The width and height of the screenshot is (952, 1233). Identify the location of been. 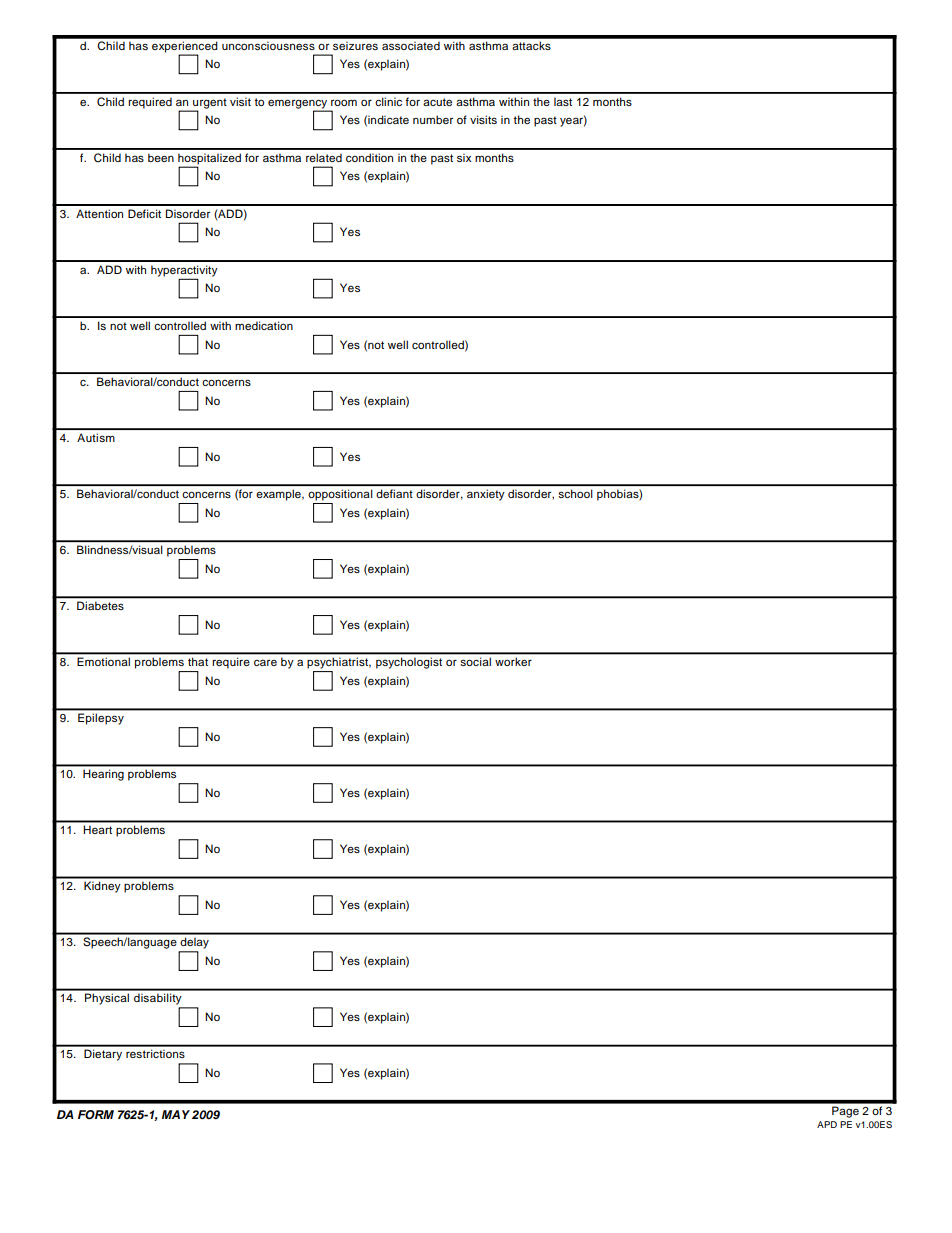
(161, 157).
